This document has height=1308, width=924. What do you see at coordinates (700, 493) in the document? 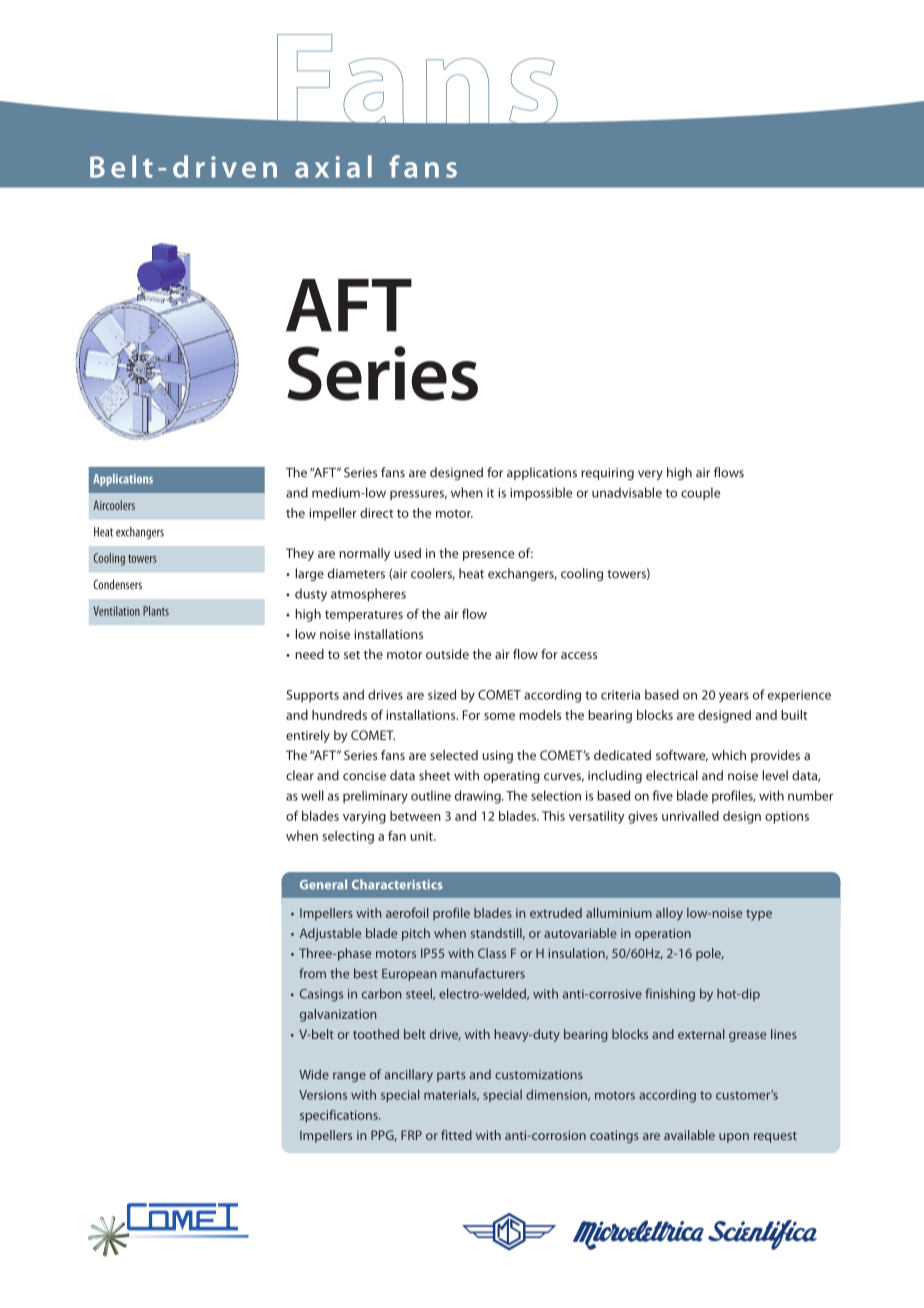
I see `couple` at bounding box center [700, 493].
